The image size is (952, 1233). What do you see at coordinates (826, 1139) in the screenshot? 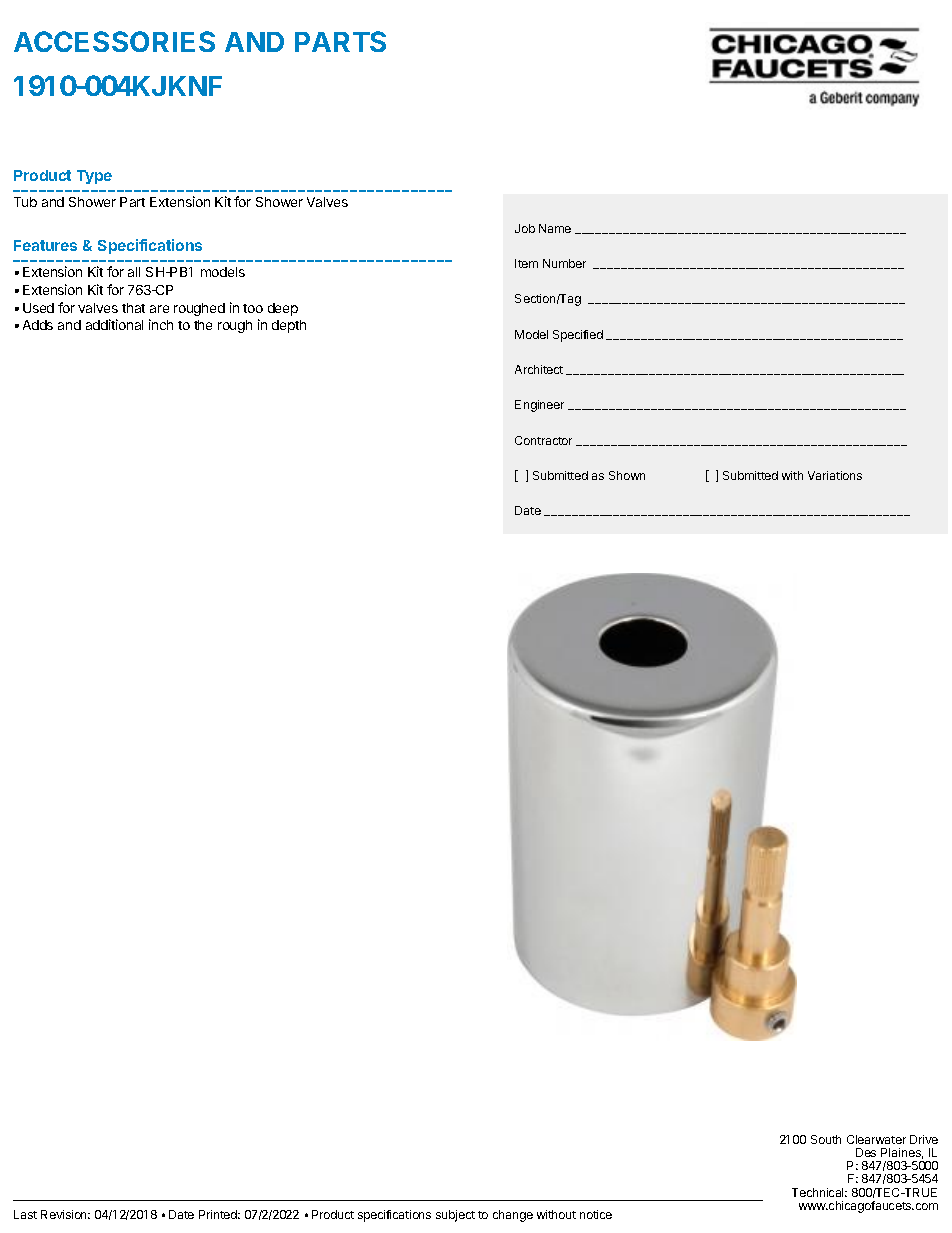
I see `South` at bounding box center [826, 1139].
